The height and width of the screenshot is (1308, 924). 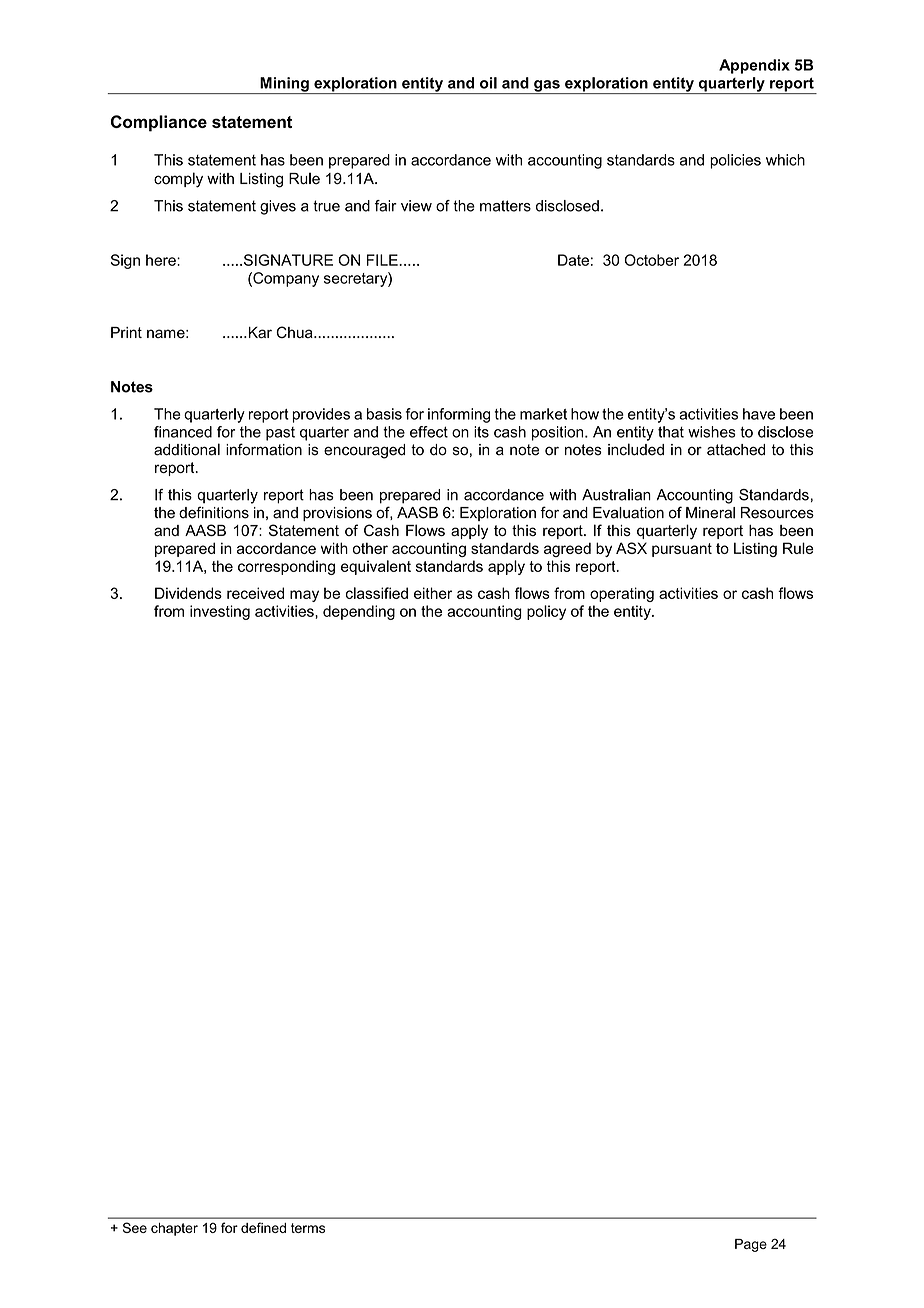 I want to click on attached, so click(x=736, y=450).
